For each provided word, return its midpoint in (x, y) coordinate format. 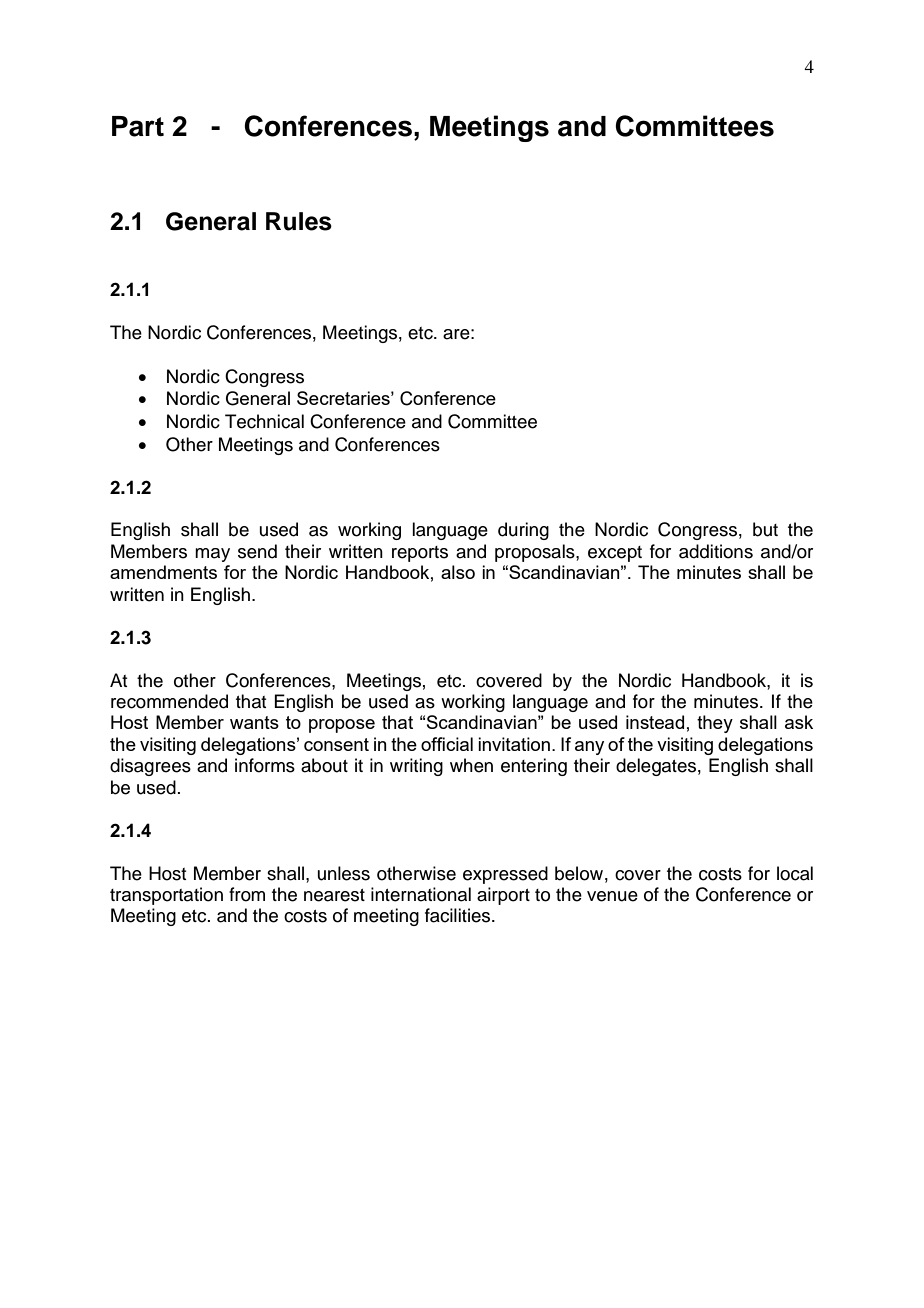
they (715, 724)
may (212, 555)
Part (138, 126)
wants (254, 722)
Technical (264, 421)
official (447, 744)
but (765, 529)
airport (503, 896)
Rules (299, 221)
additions (716, 551)
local (795, 873)
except (615, 554)
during (523, 531)
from (247, 894)
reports (420, 554)
